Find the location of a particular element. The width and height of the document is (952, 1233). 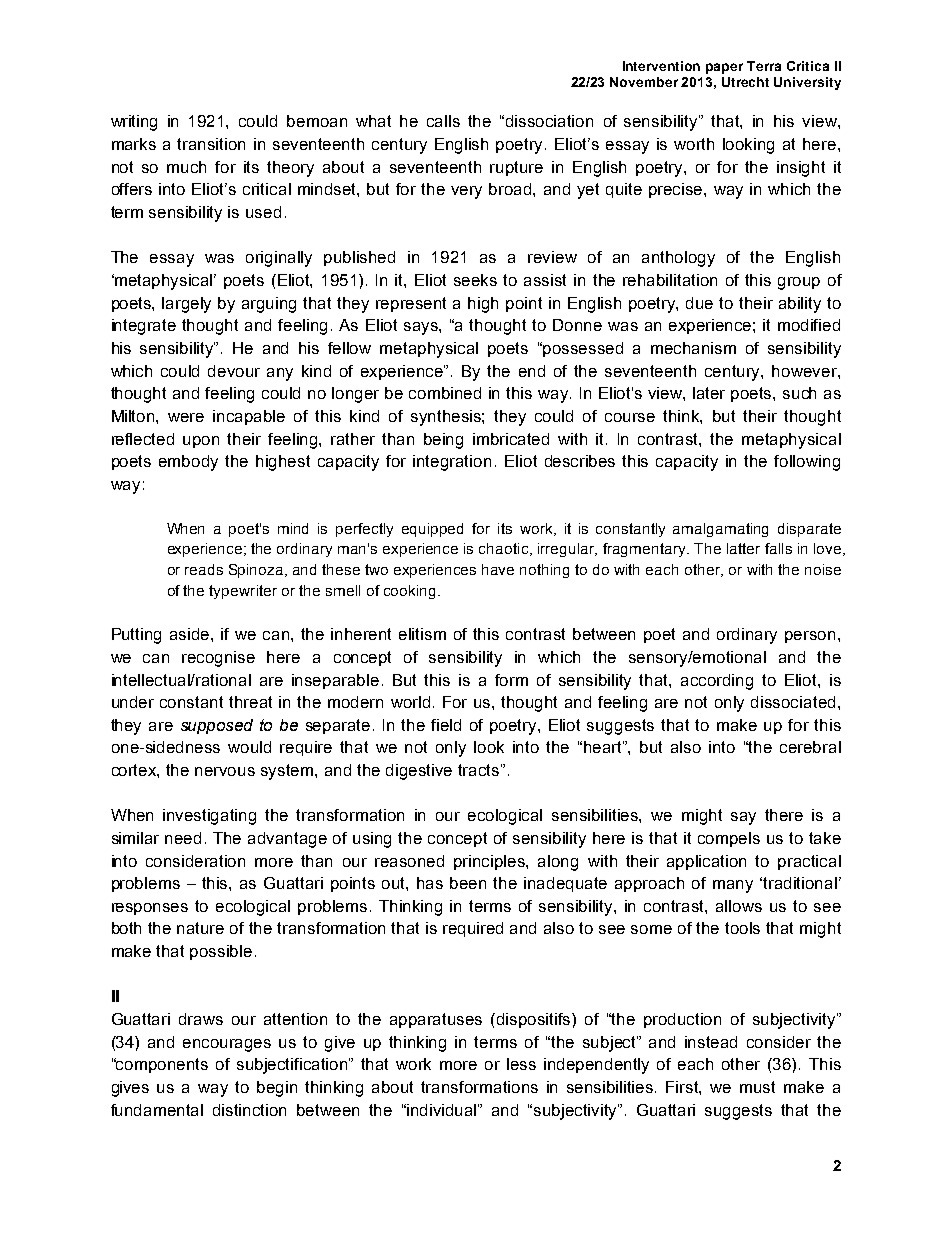

devour is located at coordinates (234, 371).
